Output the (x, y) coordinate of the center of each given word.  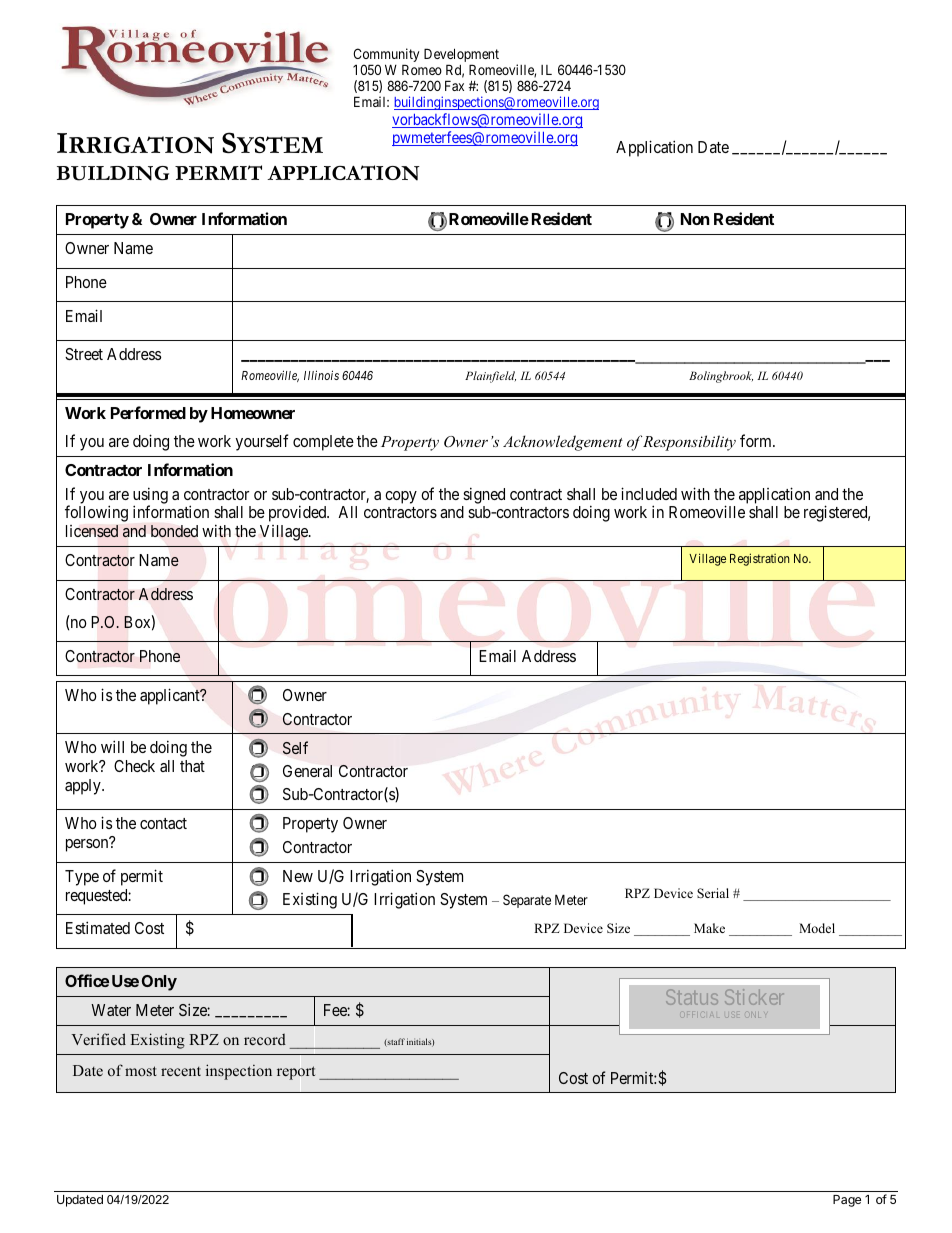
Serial (713, 893)
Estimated (98, 927)
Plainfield (490, 377)
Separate (527, 901)
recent (181, 1071)
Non (695, 219)
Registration (759, 559)
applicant (171, 696)
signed (484, 495)
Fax (454, 85)
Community (386, 56)
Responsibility (689, 443)
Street (84, 354)
